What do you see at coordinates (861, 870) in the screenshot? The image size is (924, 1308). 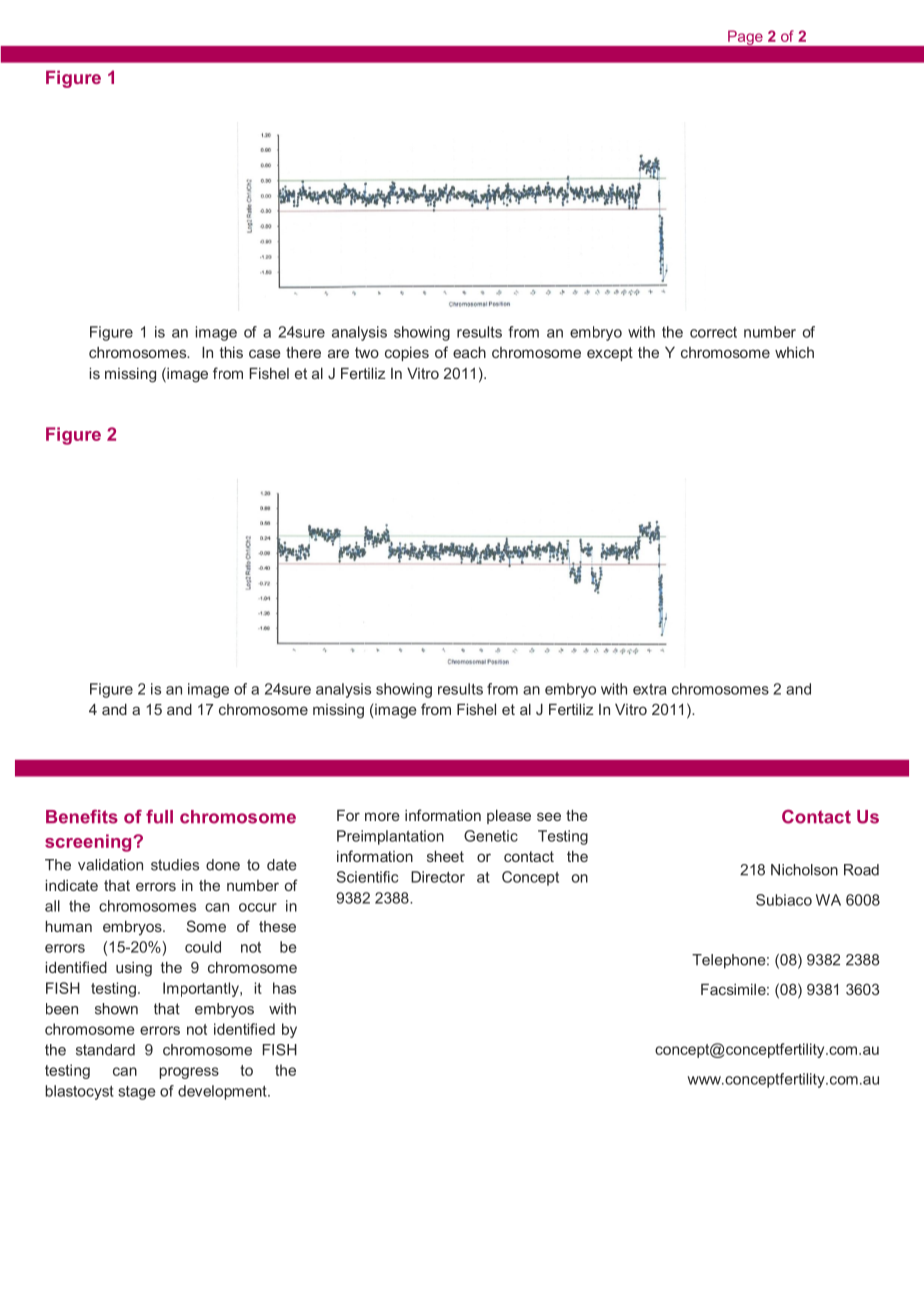 I see `Road` at bounding box center [861, 870].
